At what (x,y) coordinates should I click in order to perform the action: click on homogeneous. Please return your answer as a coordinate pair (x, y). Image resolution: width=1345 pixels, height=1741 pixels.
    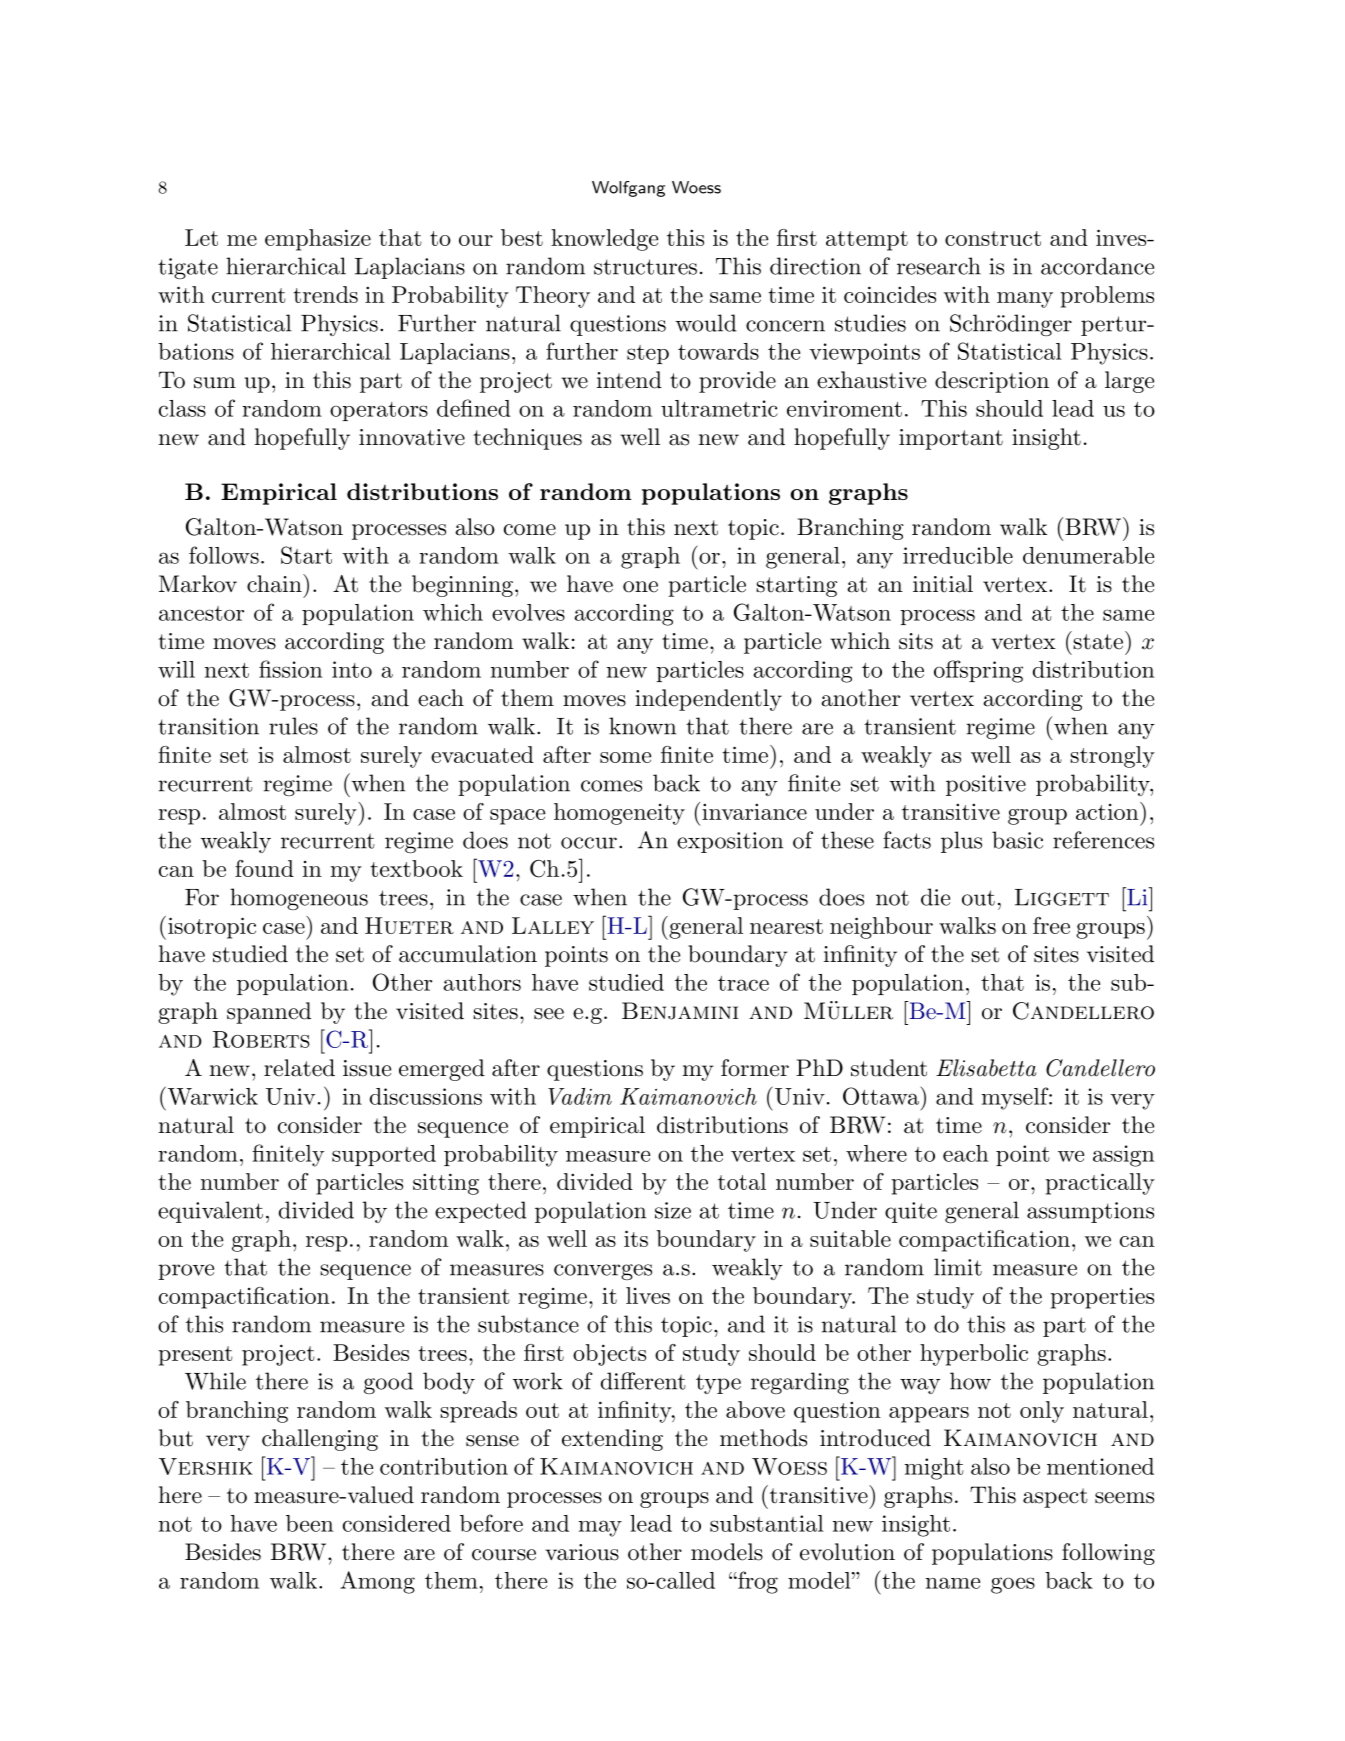
    Looking at the image, I should click on (299, 899).
